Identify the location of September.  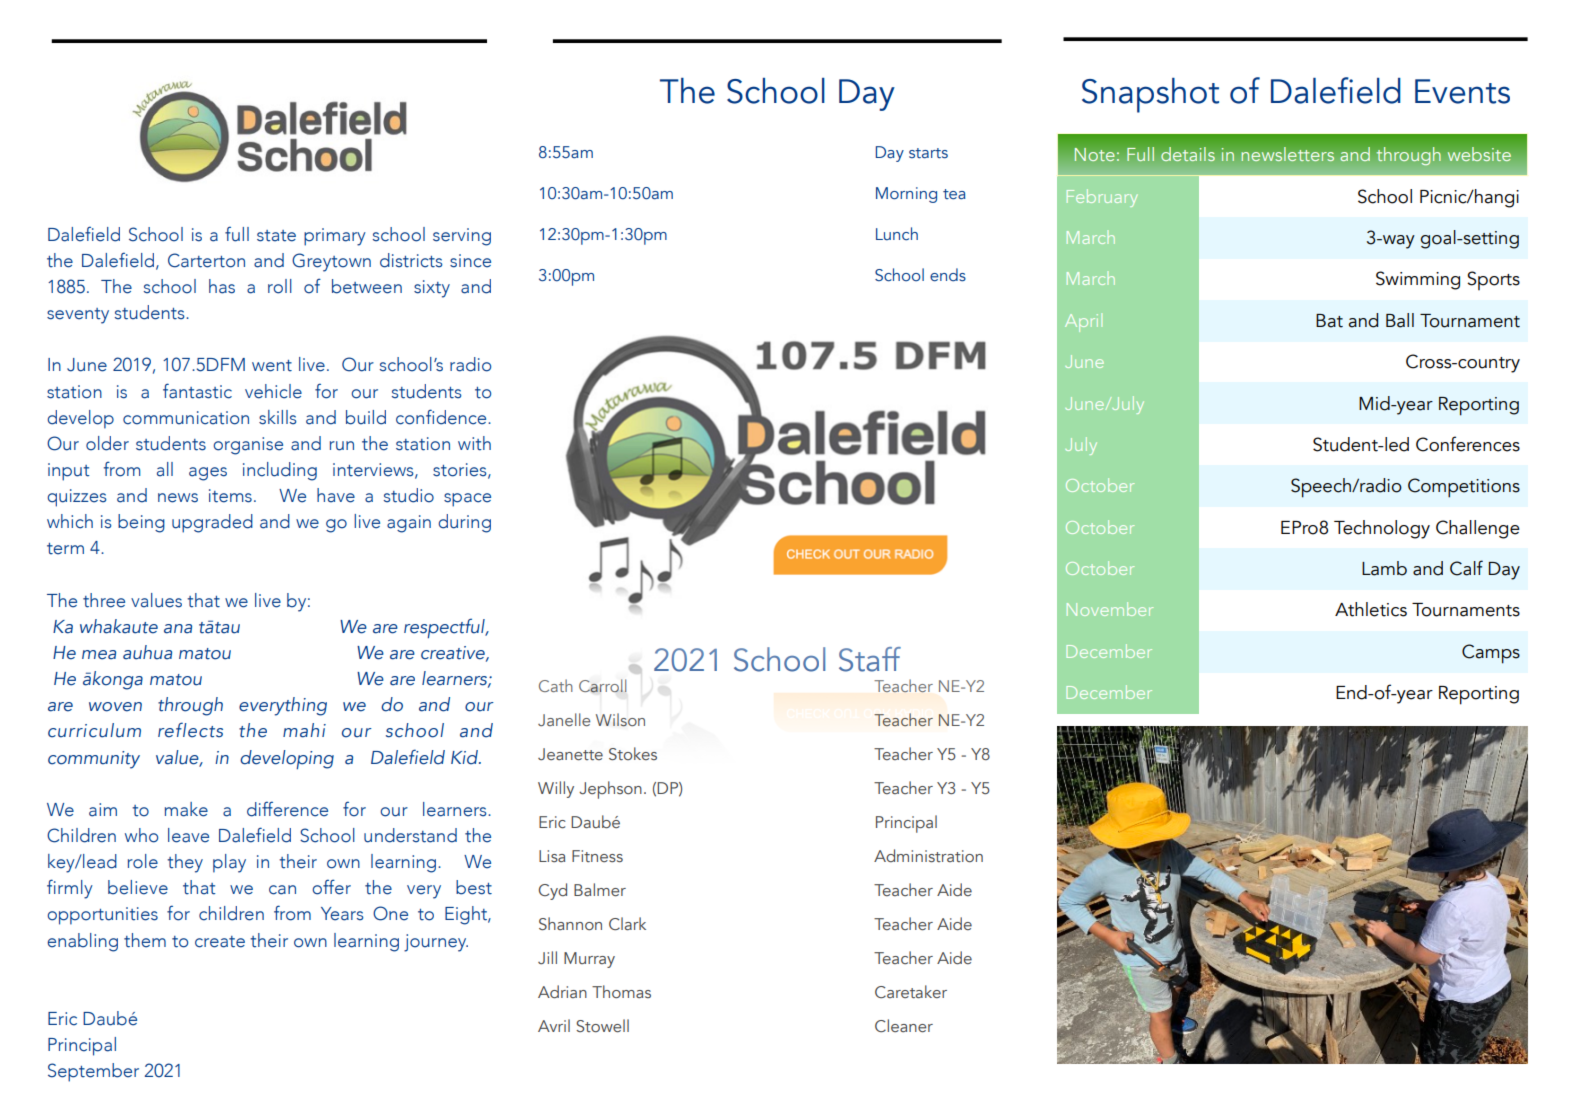
(93, 1072).
